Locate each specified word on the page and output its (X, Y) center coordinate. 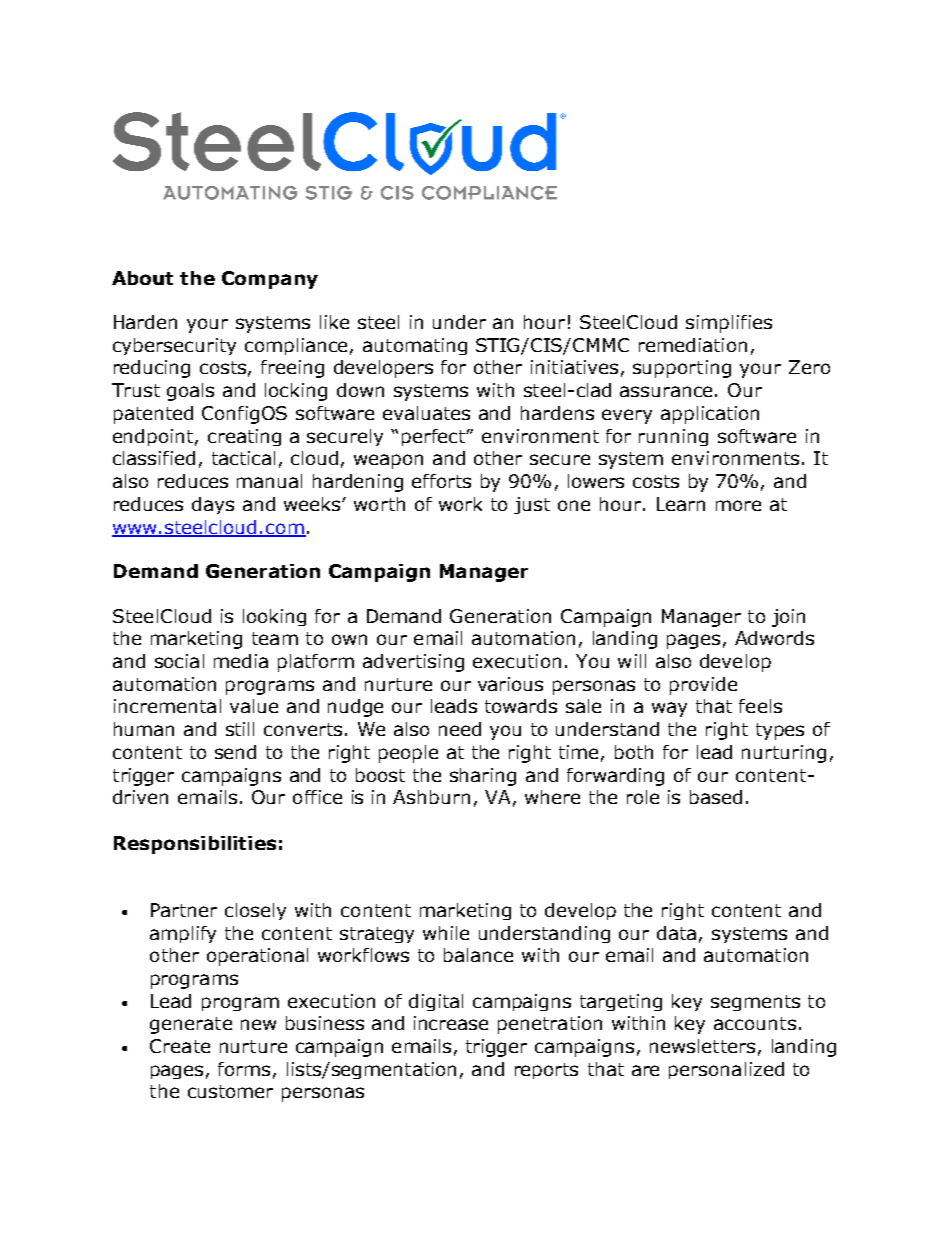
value (254, 706)
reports (546, 1071)
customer (230, 1091)
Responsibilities (195, 845)
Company (270, 280)
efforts (441, 481)
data (676, 933)
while (446, 933)
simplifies (729, 324)
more (738, 505)
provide (703, 686)
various (510, 684)
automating (415, 346)
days (213, 505)
